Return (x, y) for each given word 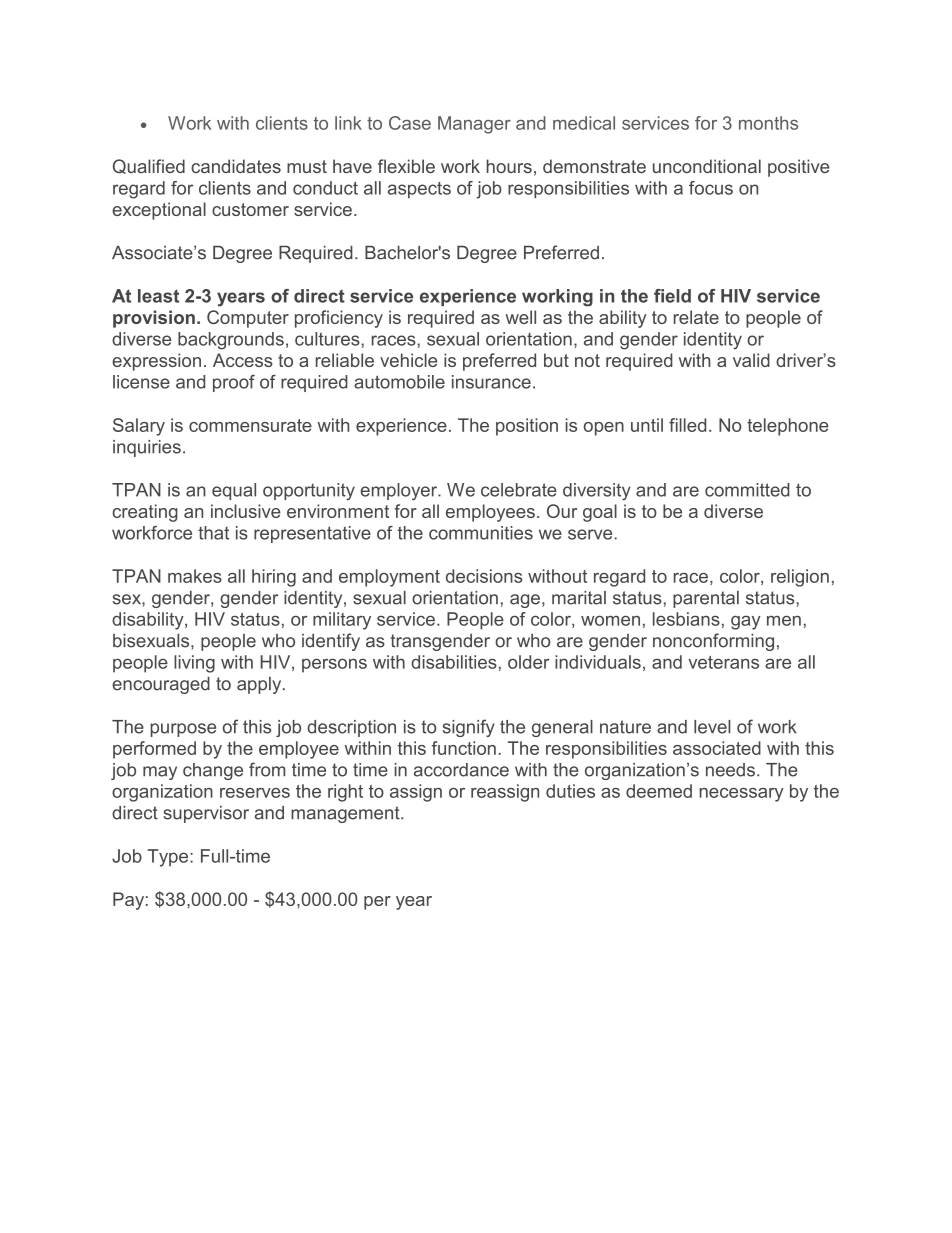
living (194, 664)
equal (234, 491)
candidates (236, 166)
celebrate (519, 490)
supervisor (206, 814)
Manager (474, 125)
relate (696, 317)
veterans (723, 662)
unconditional (707, 166)
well (521, 317)
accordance (461, 770)
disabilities (454, 662)
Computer (248, 319)
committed (747, 490)
